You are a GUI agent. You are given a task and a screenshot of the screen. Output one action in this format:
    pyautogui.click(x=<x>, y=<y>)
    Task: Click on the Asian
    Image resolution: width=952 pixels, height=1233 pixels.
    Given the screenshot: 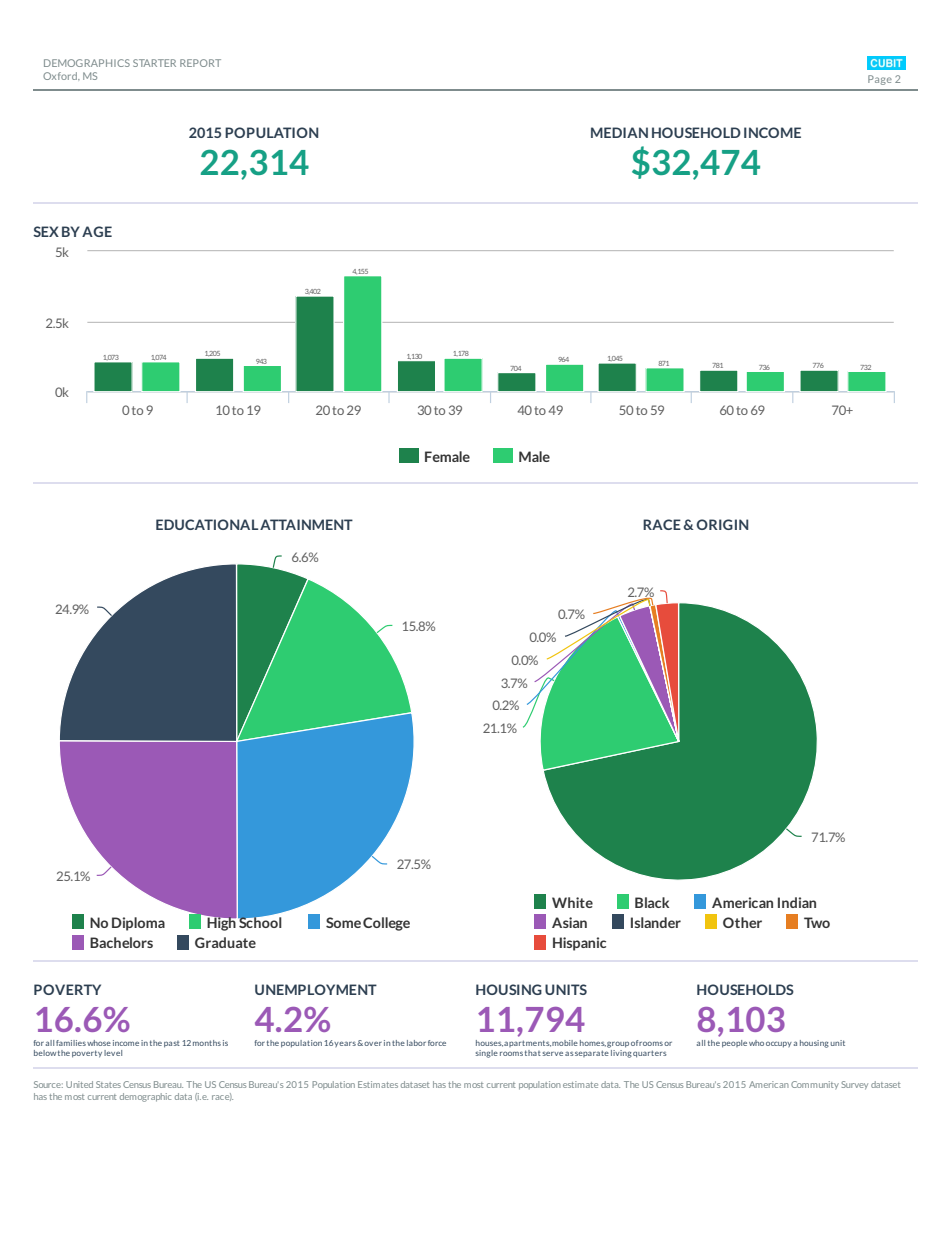 What is the action you would take?
    pyautogui.click(x=569, y=922)
